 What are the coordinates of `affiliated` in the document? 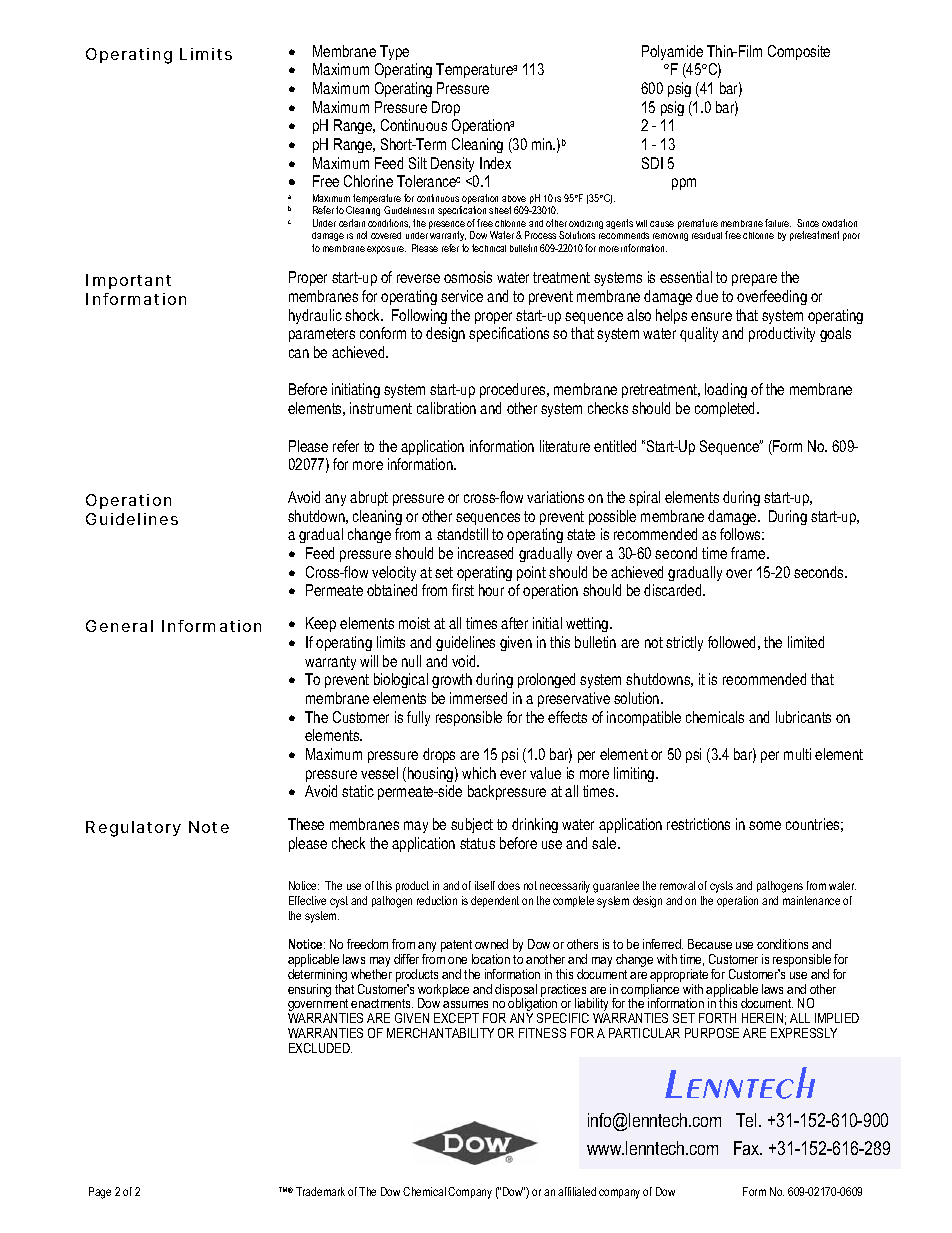 It's located at (577, 1191).
